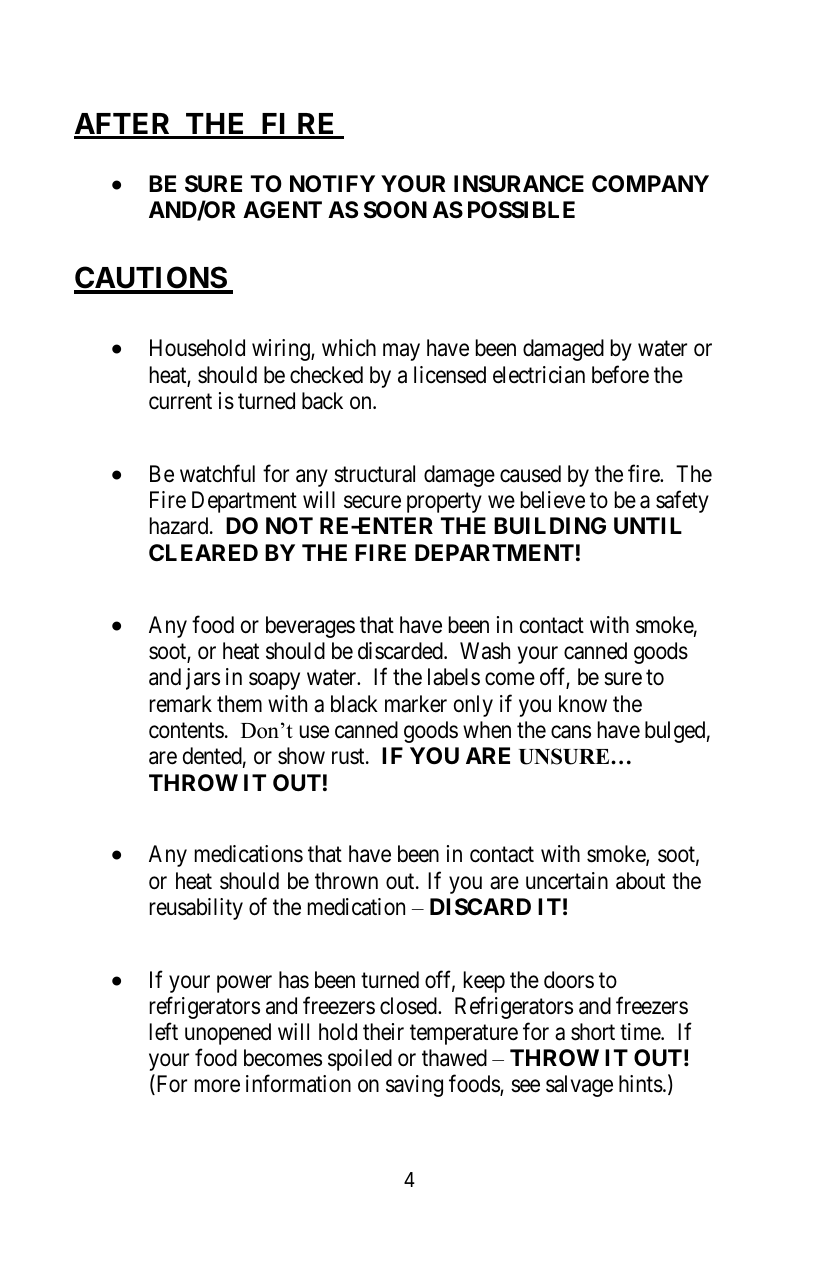 This image has height=1263, width=817. What do you see at coordinates (228, 1034) in the image?
I see `unopened` at bounding box center [228, 1034].
